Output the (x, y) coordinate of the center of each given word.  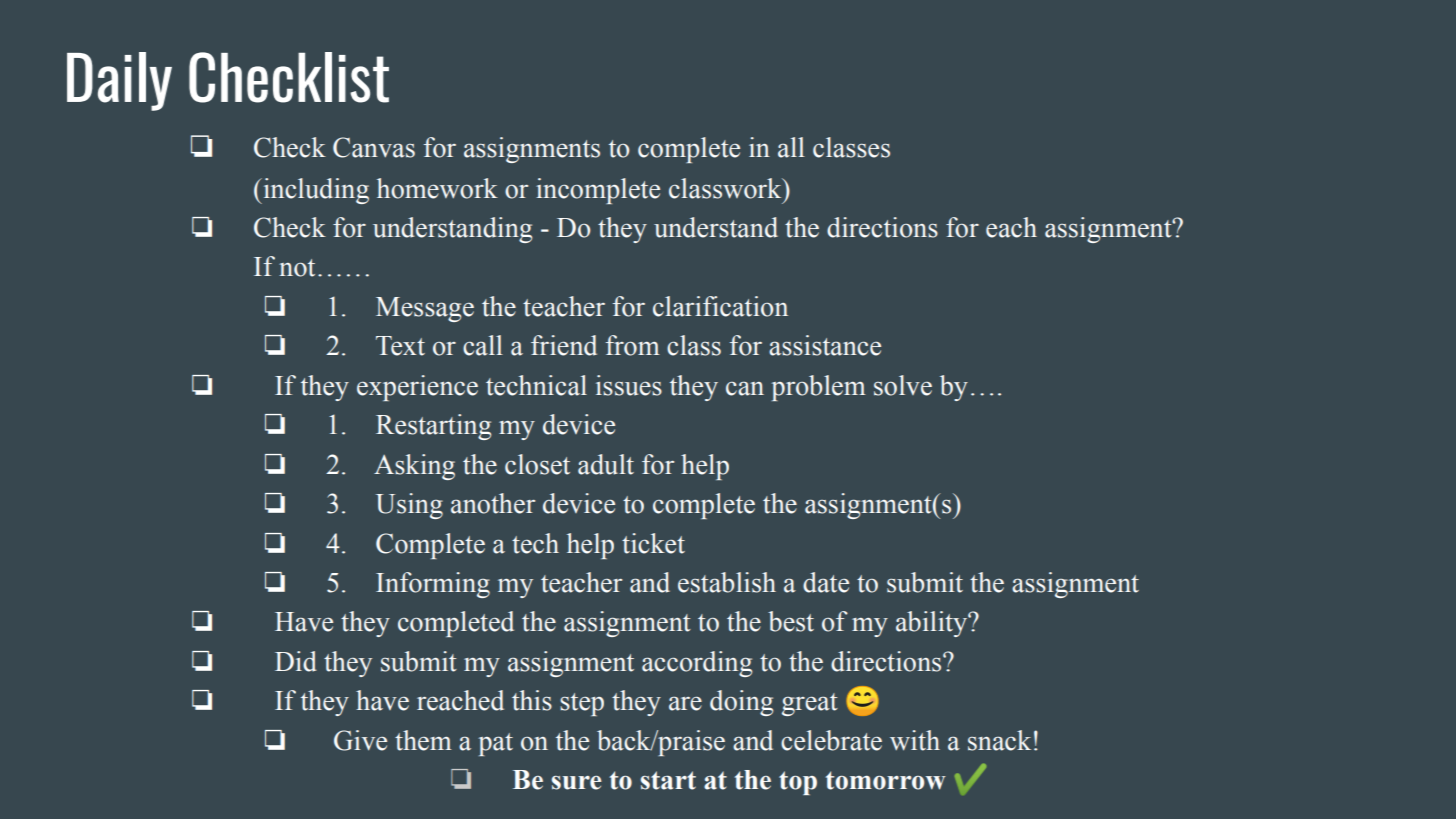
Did (296, 661)
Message (425, 309)
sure (577, 783)
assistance (825, 345)
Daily (119, 81)
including (315, 191)
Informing (433, 585)
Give (360, 740)
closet (537, 464)
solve (903, 385)
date (826, 582)
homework (437, 188)
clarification (720, 306)
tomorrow (886, 780)
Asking (414, 467)
